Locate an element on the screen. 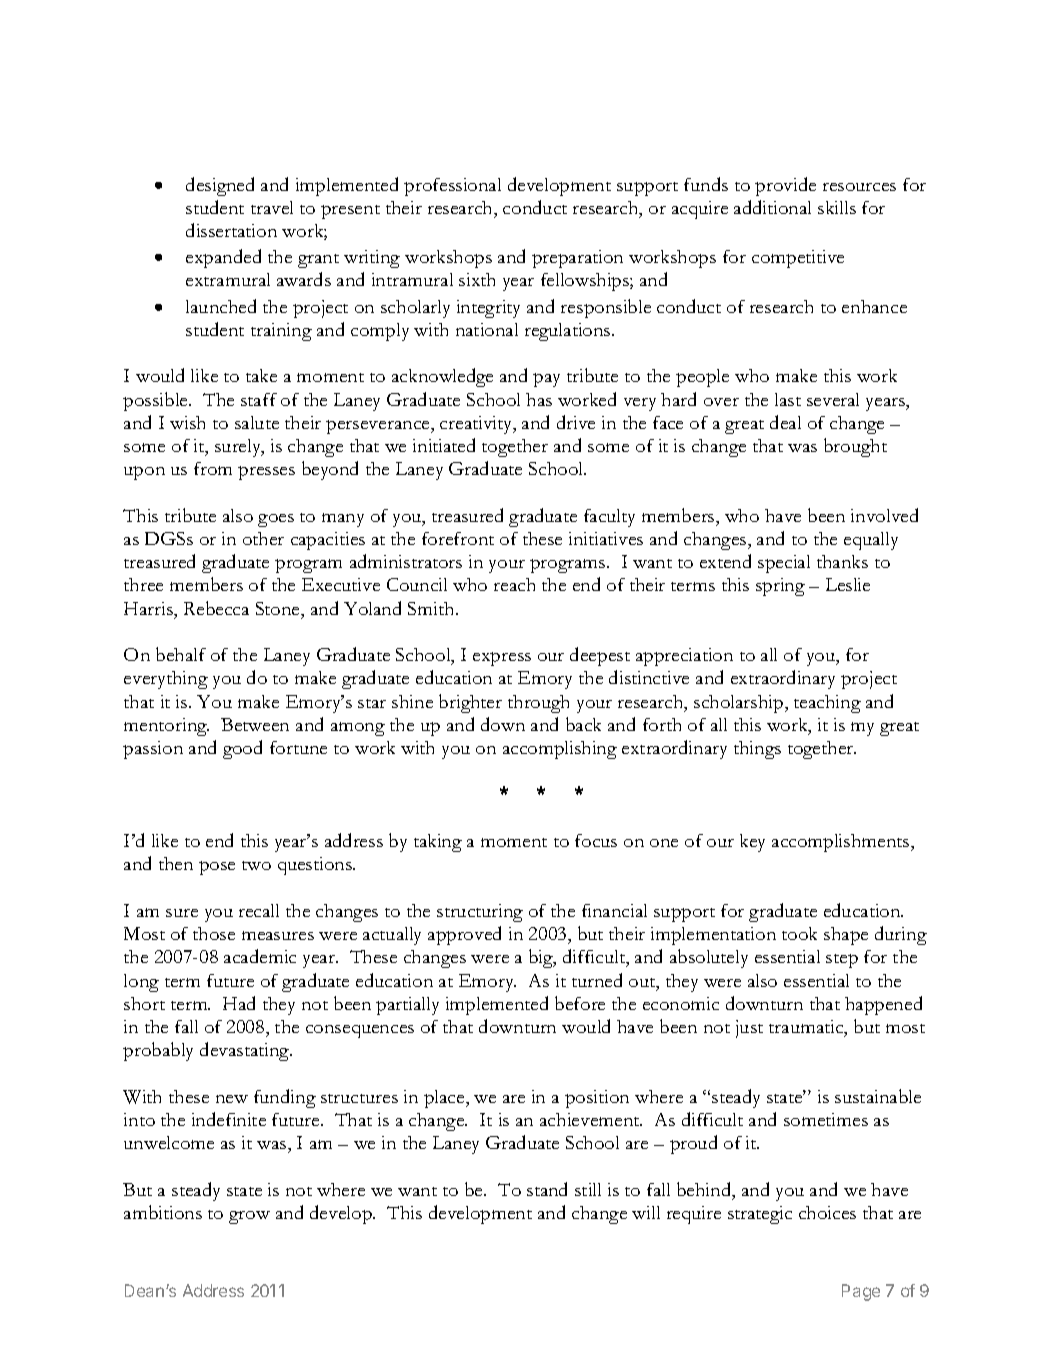 The width and height of the screenshot is (1053, 1363). structuring is located at coordinates (480, 913).
